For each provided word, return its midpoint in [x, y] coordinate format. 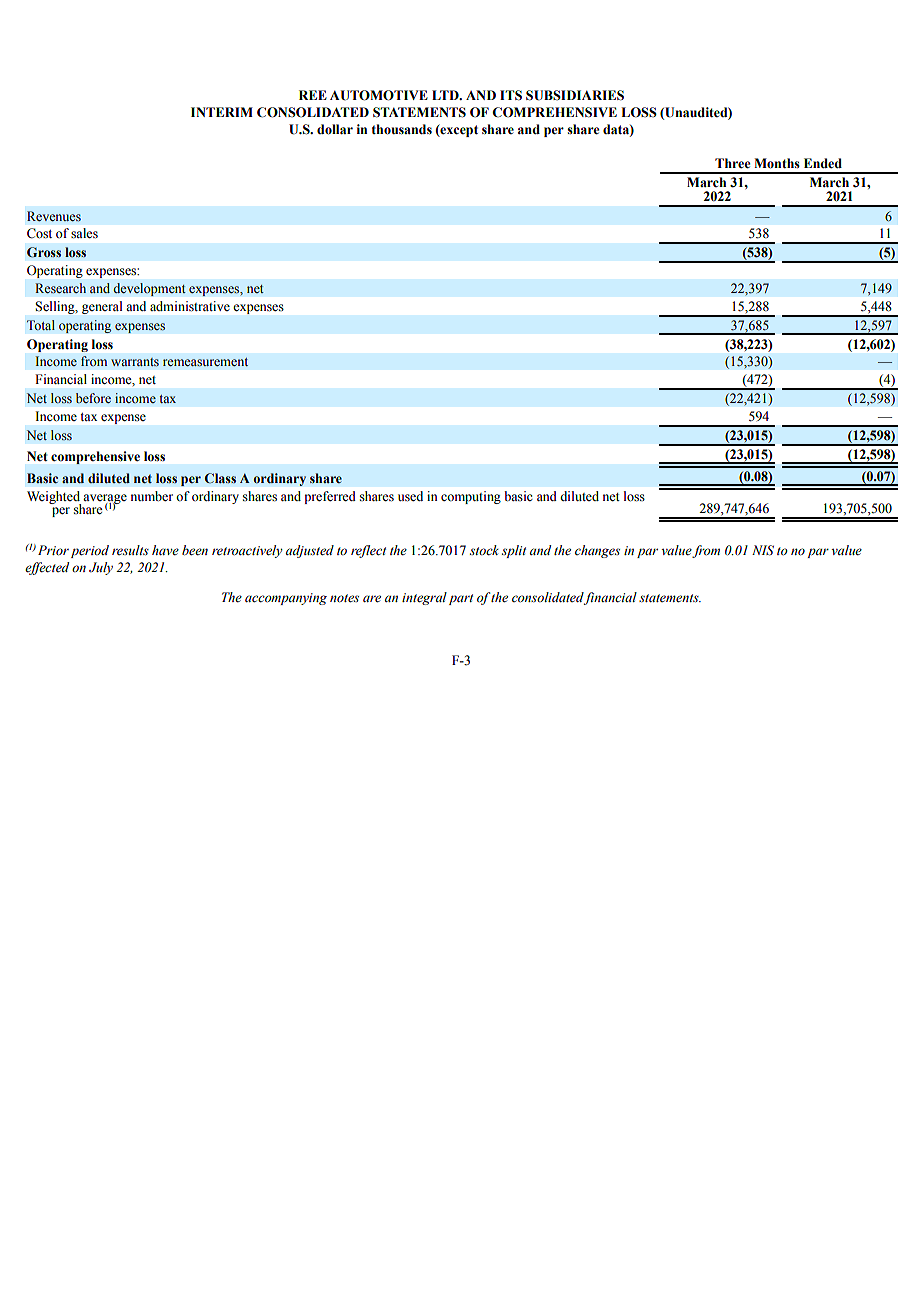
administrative [190, 306]
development [149, 289]
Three [732, 163]
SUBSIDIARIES [575, 95]
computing [471, 497]
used [410, 496]
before [93, 398]
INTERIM [222, 112]
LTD [446, 95]
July [101, 568]
